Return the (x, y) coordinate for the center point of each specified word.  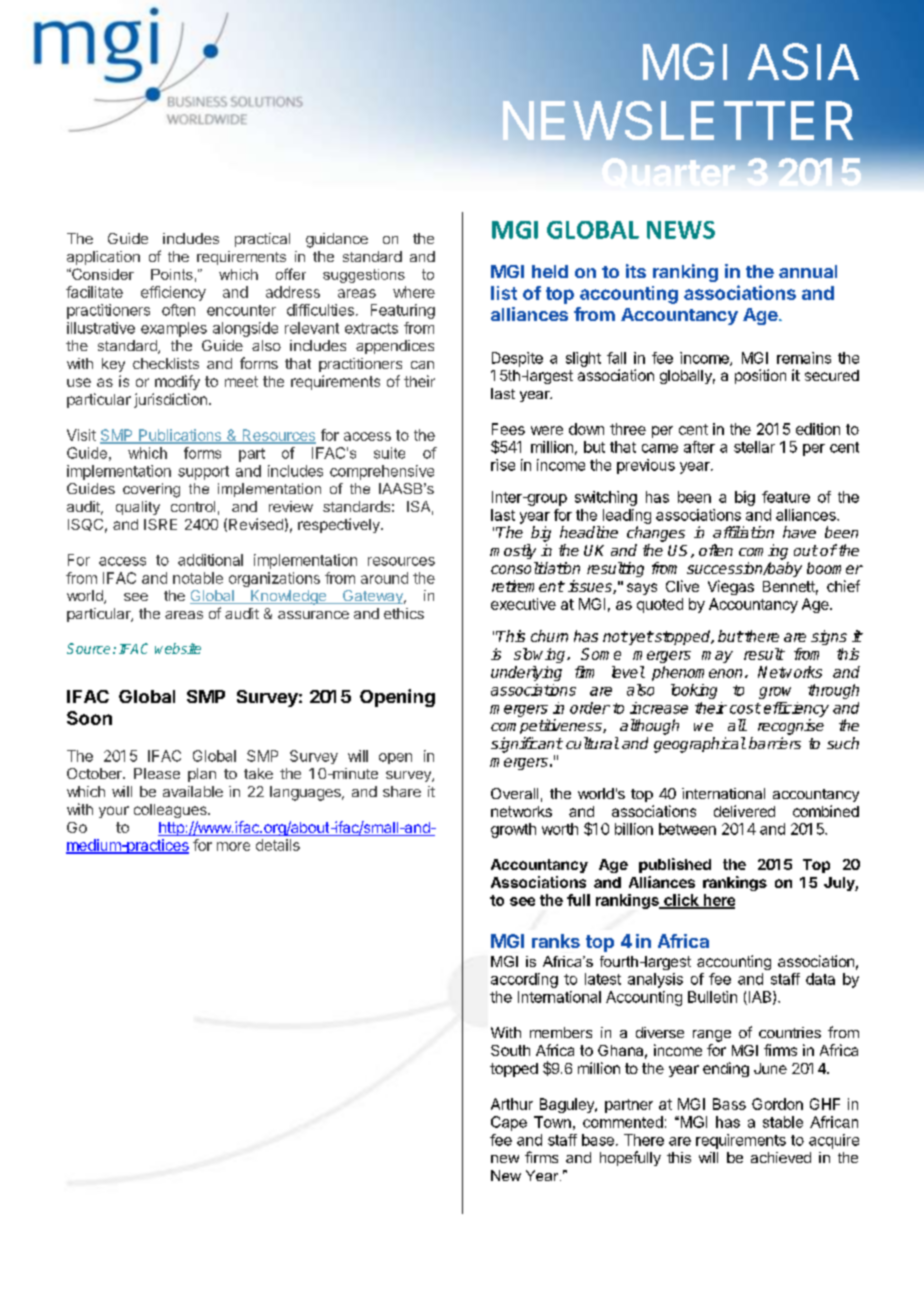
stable (783, 1122)
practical (262, 240)
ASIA (803, 61)
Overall (514, 793)
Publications (180, 436)
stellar (754, 447)
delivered (744, 811)
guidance (337, 240)
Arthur (512, 1104)
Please (157, 773)
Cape (509, 1123)
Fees (508, 429)
